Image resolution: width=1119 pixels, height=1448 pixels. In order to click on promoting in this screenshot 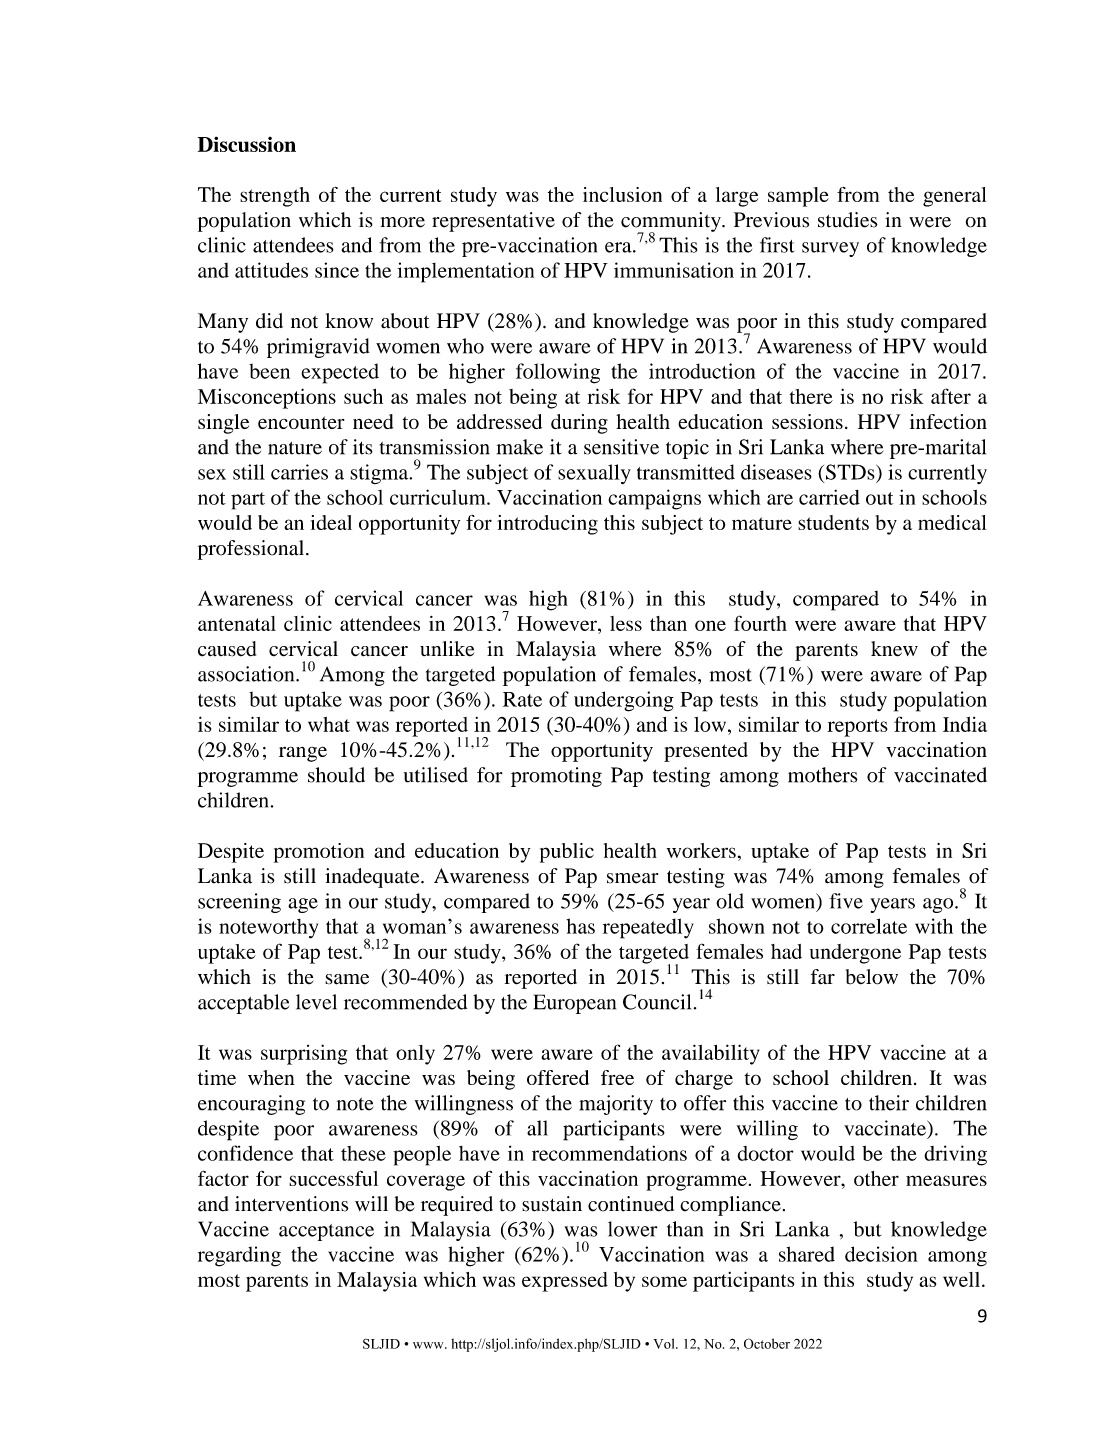, I will do `click(556, 777)`.
